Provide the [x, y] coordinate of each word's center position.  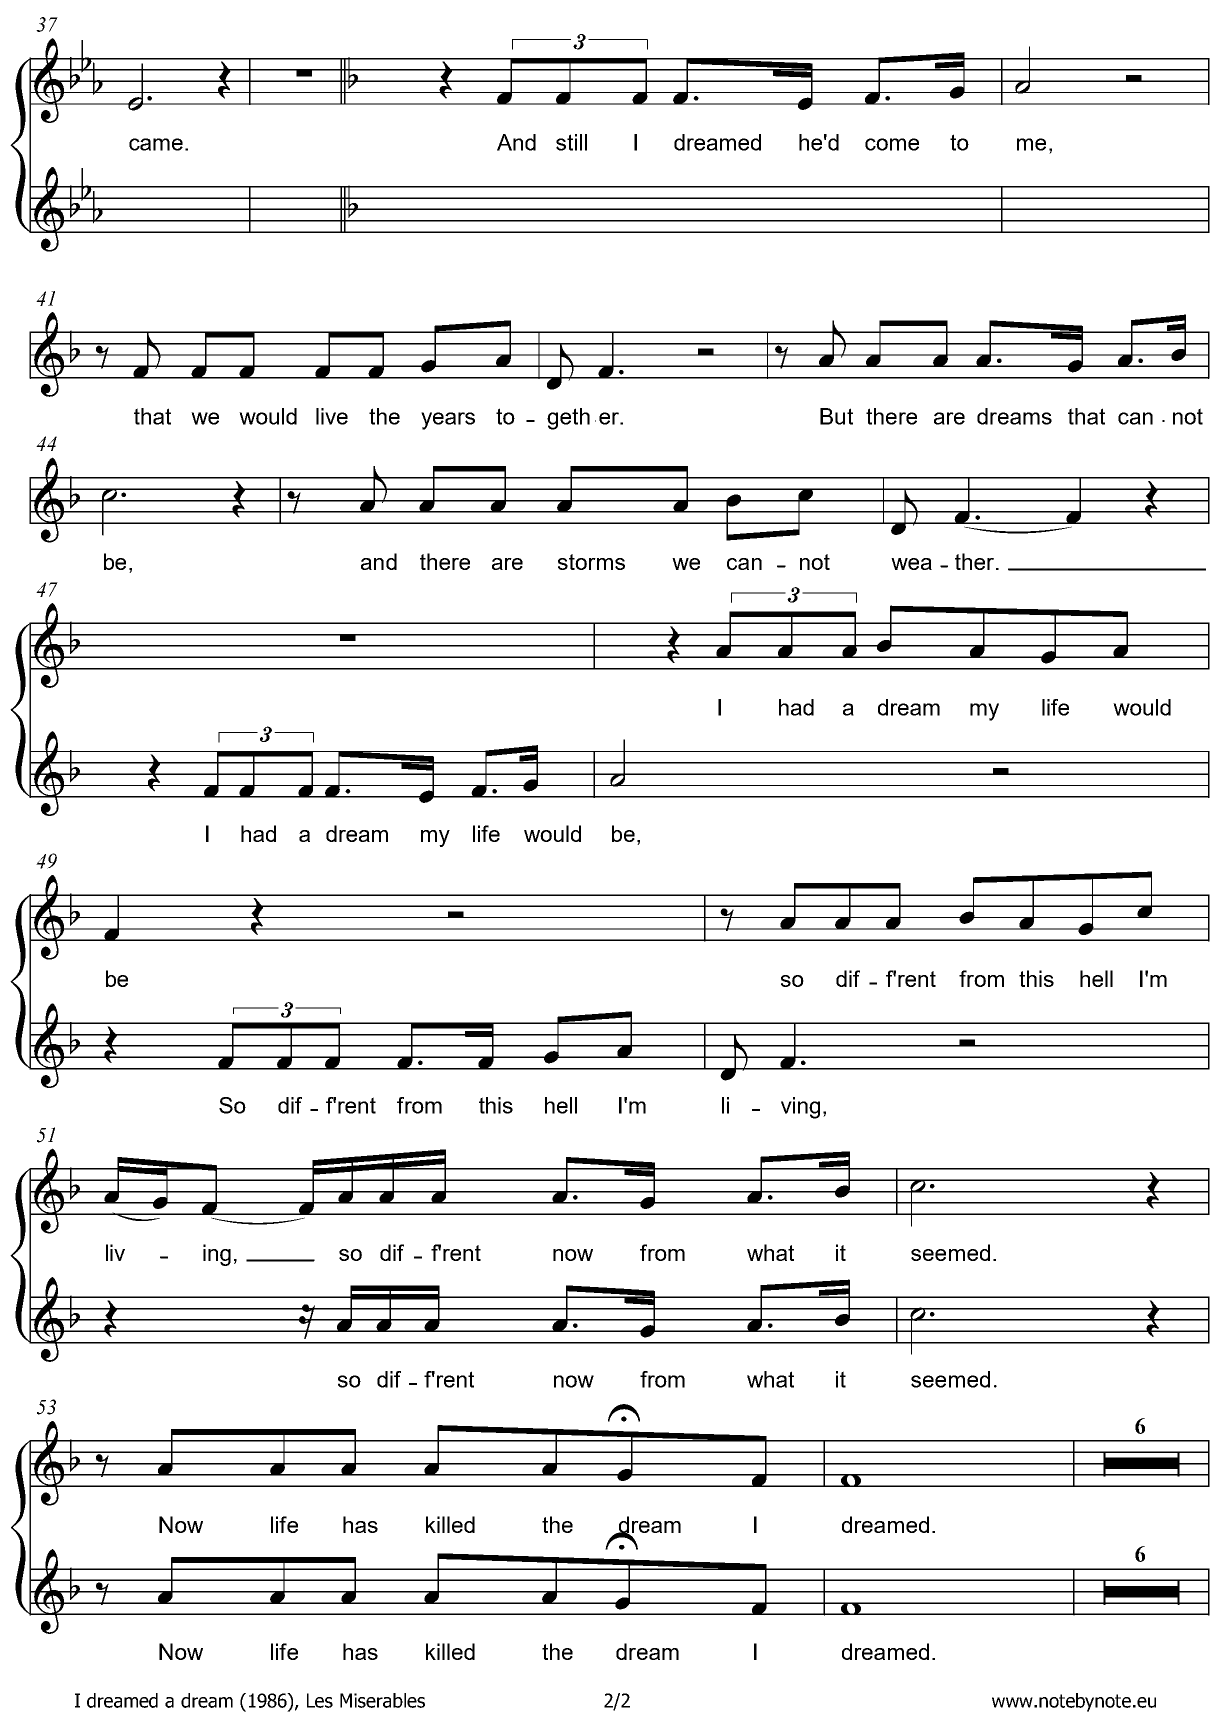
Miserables [382, 1700]
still [571, 142]
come [892, 144]
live [332, 416]
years [448, 421]
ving [800, 1108]
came [156, 144]
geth [568, 419]
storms [591, 562]
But [836, 416]
